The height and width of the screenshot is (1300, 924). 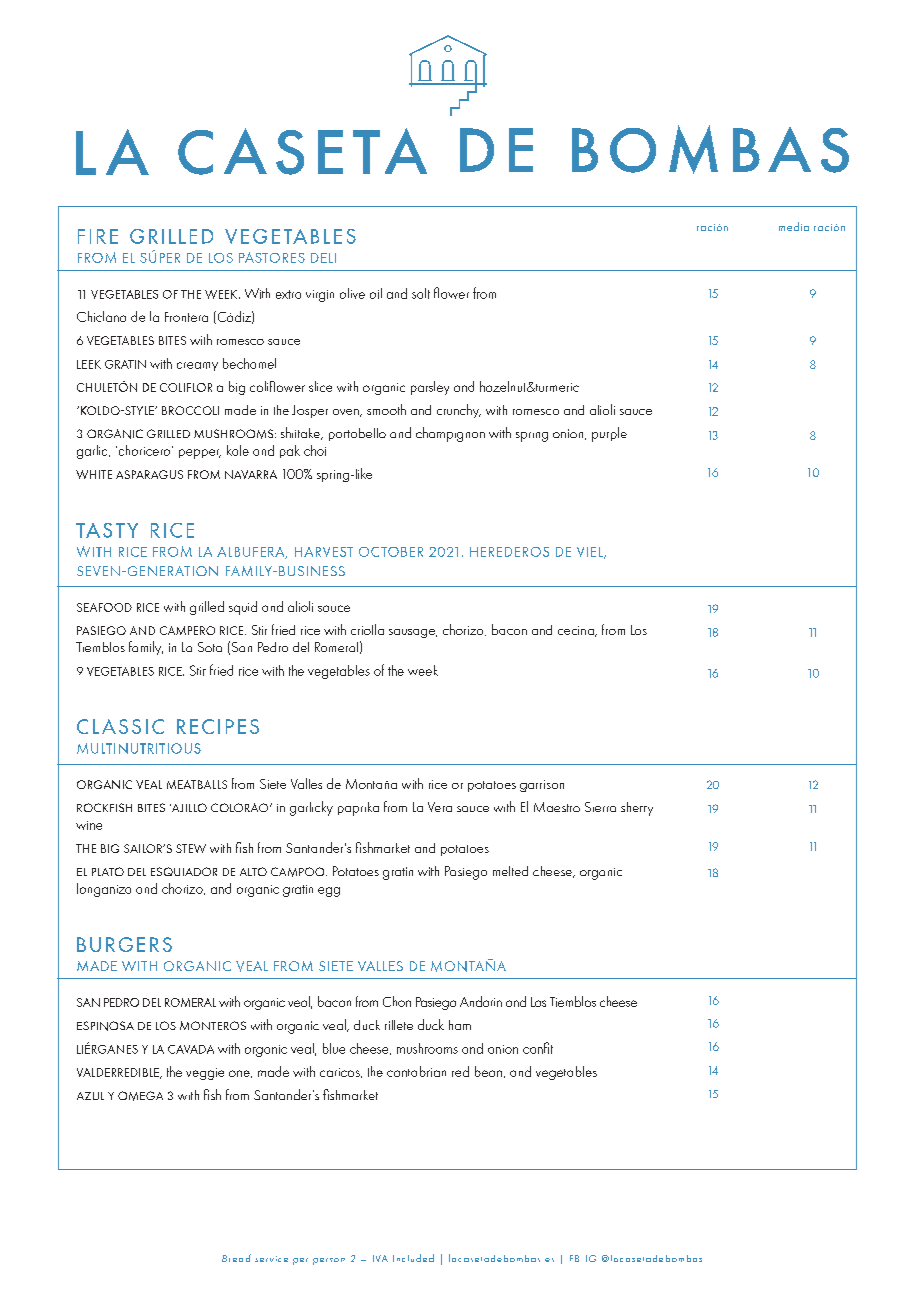 What do you see at coordinates (440, 807) in the screenshot?
I see `Vera` at bounding box center [440, 807].
